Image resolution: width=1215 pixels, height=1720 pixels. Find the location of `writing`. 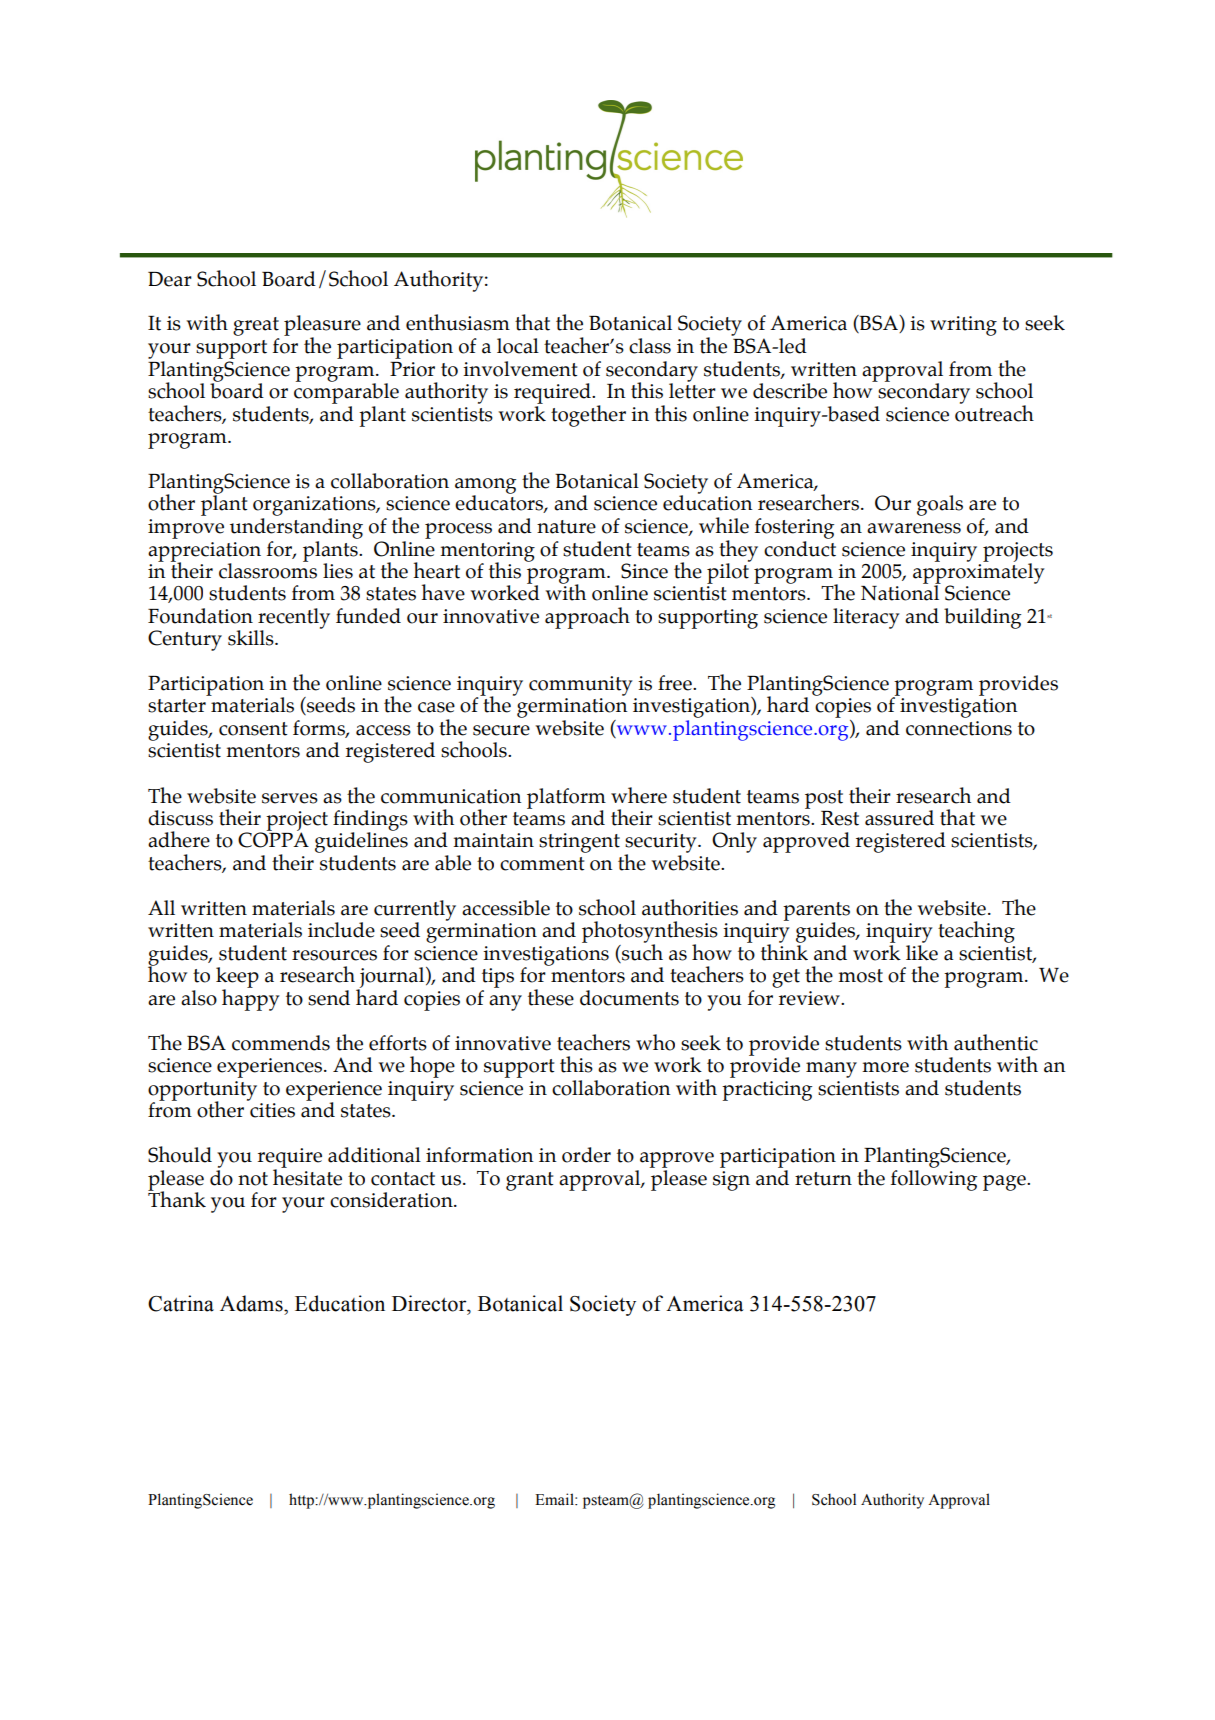

writing is located at coordinates (963, 326).
